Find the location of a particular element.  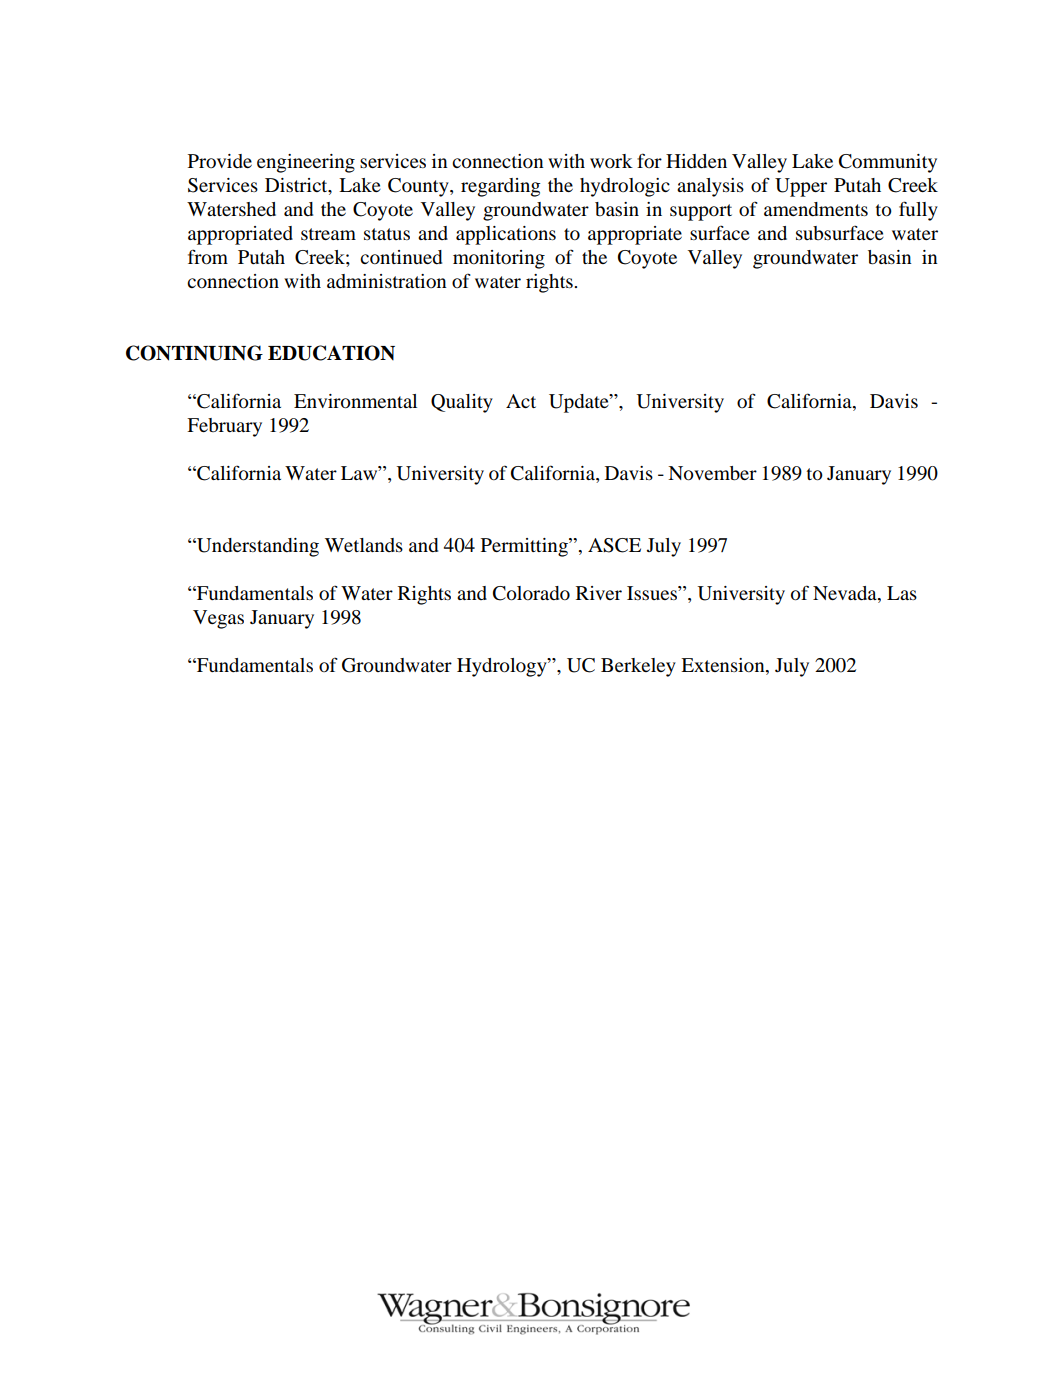

Permitting is located at coordinates (525, 547).
